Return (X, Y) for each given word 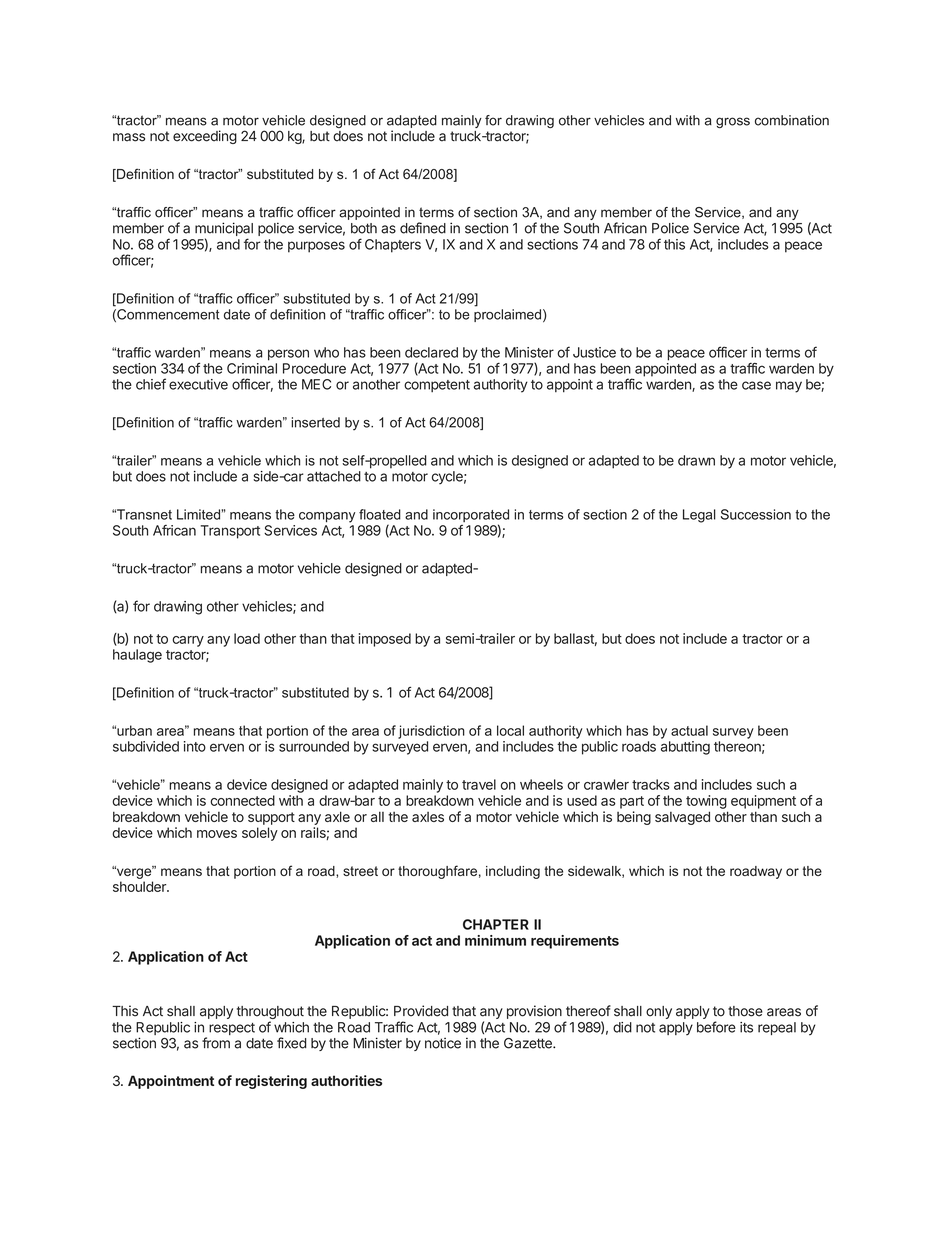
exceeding (205, 137)
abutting (685, 748)
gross (733, 122)
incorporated (471, 517)
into (195, 746)
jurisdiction (431, 732)
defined (423, 228)
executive (198, 384)
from (216, 1043)
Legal (699, 516)
